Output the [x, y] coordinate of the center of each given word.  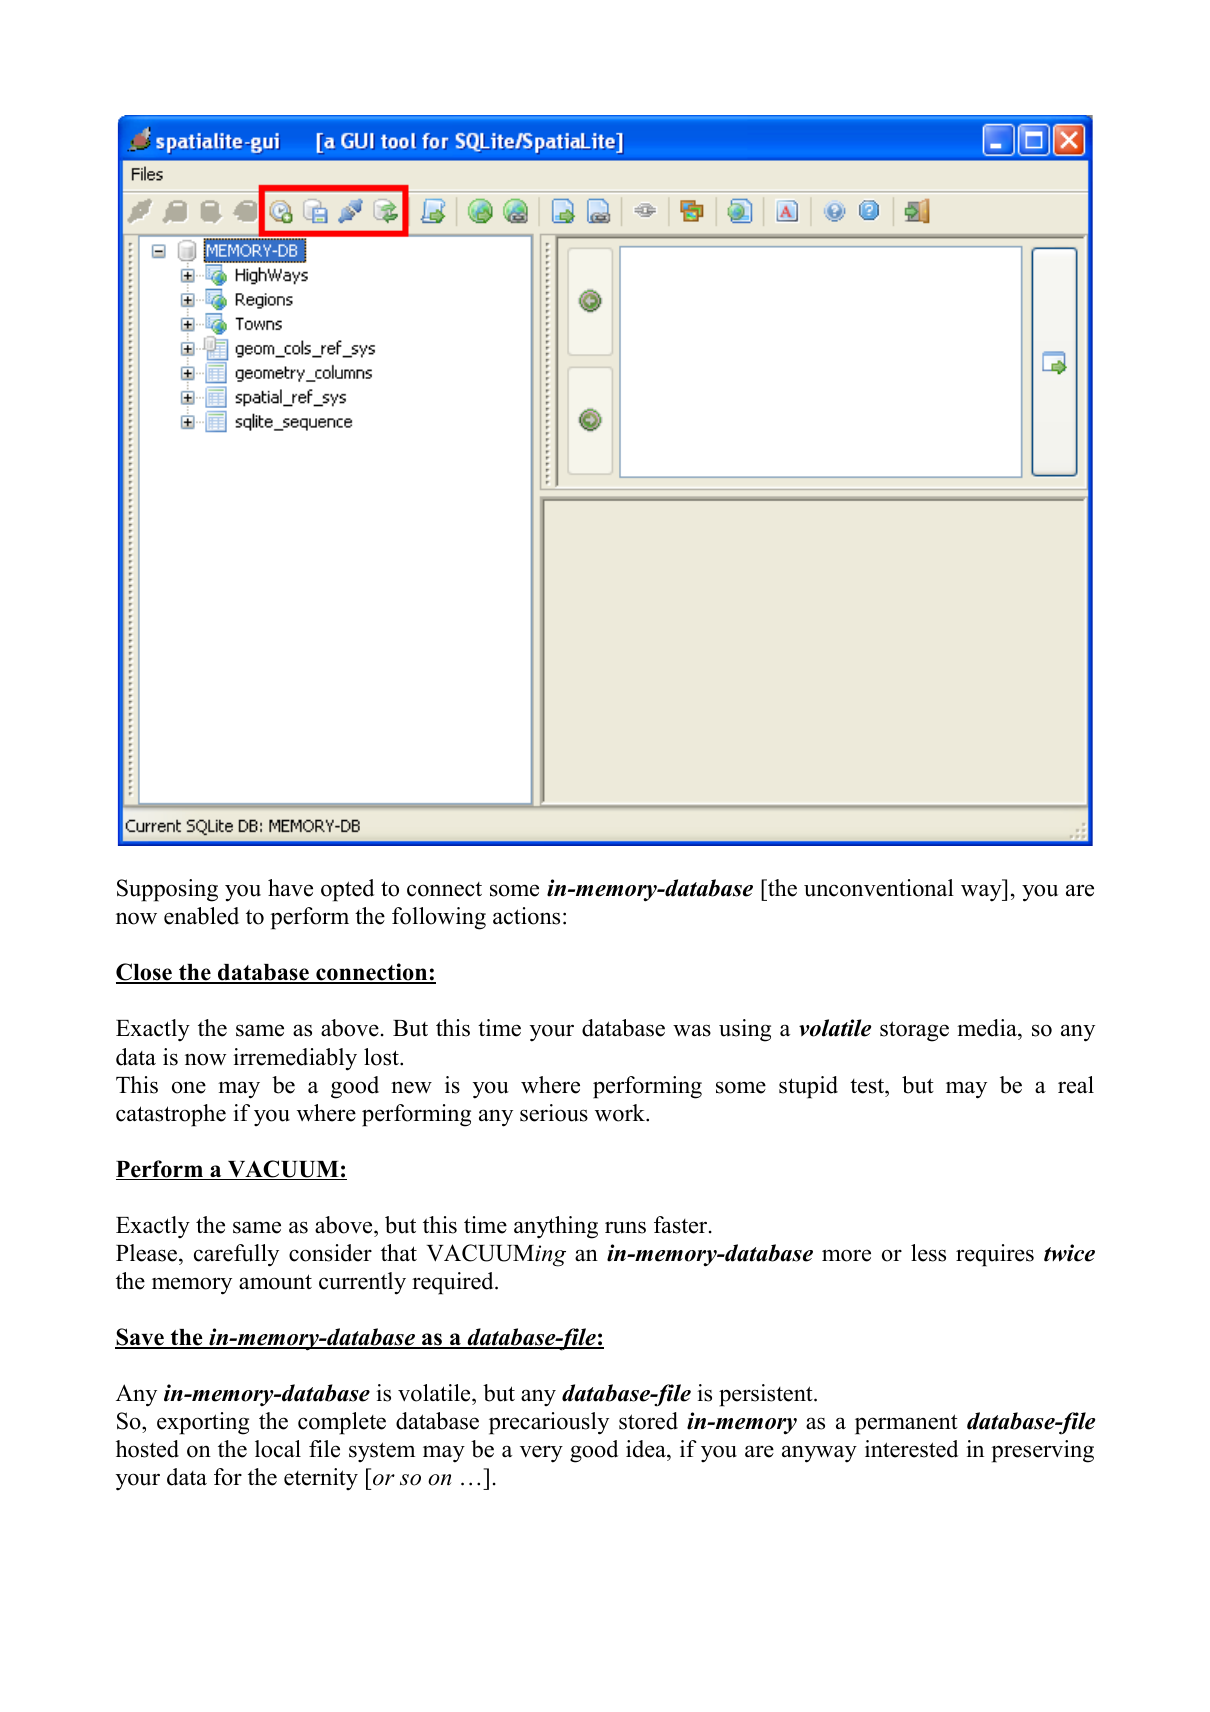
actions [526, 916]
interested [911, 1449]
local [278, 1449]
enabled [201, 916]
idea [647, 1450]
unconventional [879, 888]
